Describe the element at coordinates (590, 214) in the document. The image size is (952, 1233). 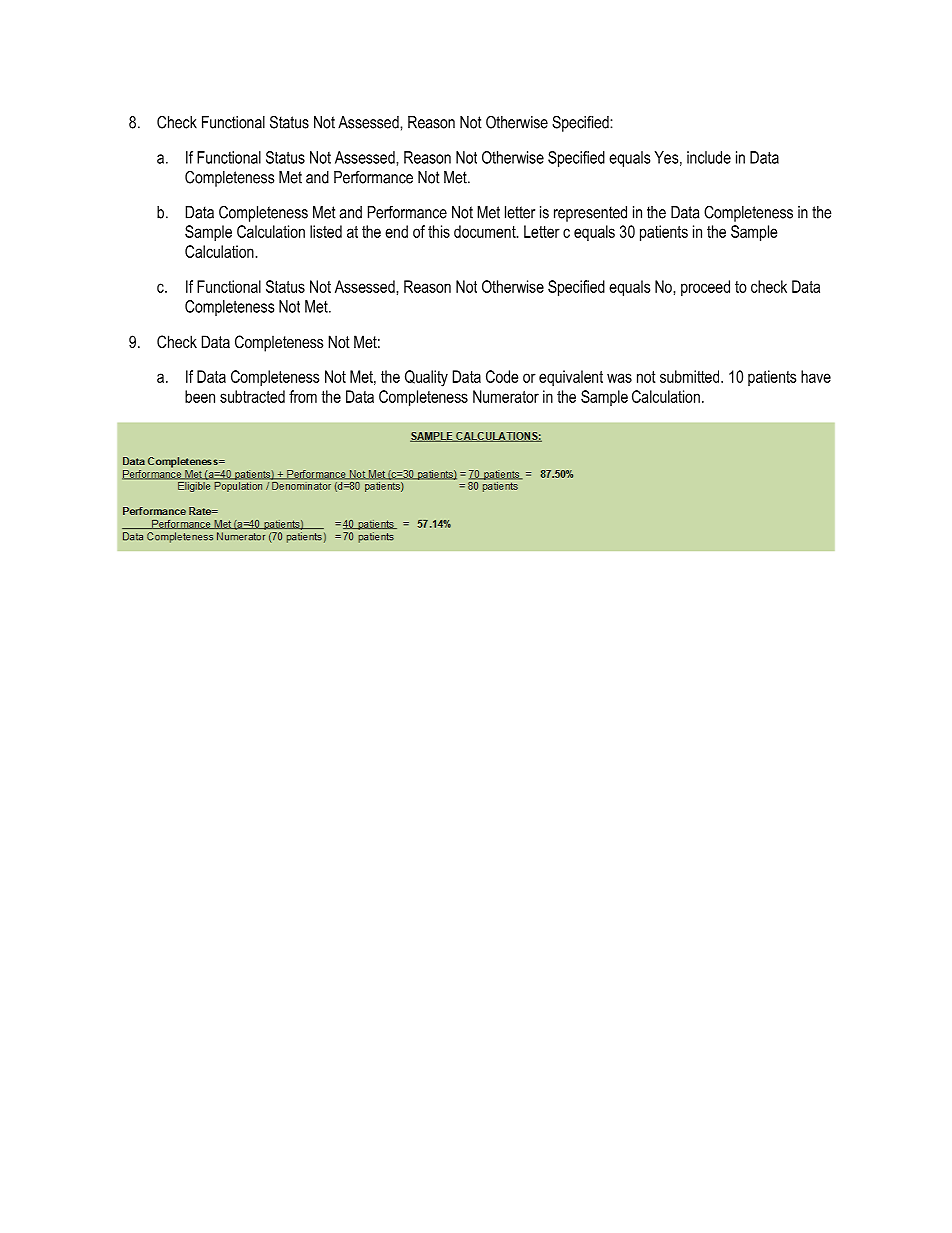
I see `represented` at that location.
